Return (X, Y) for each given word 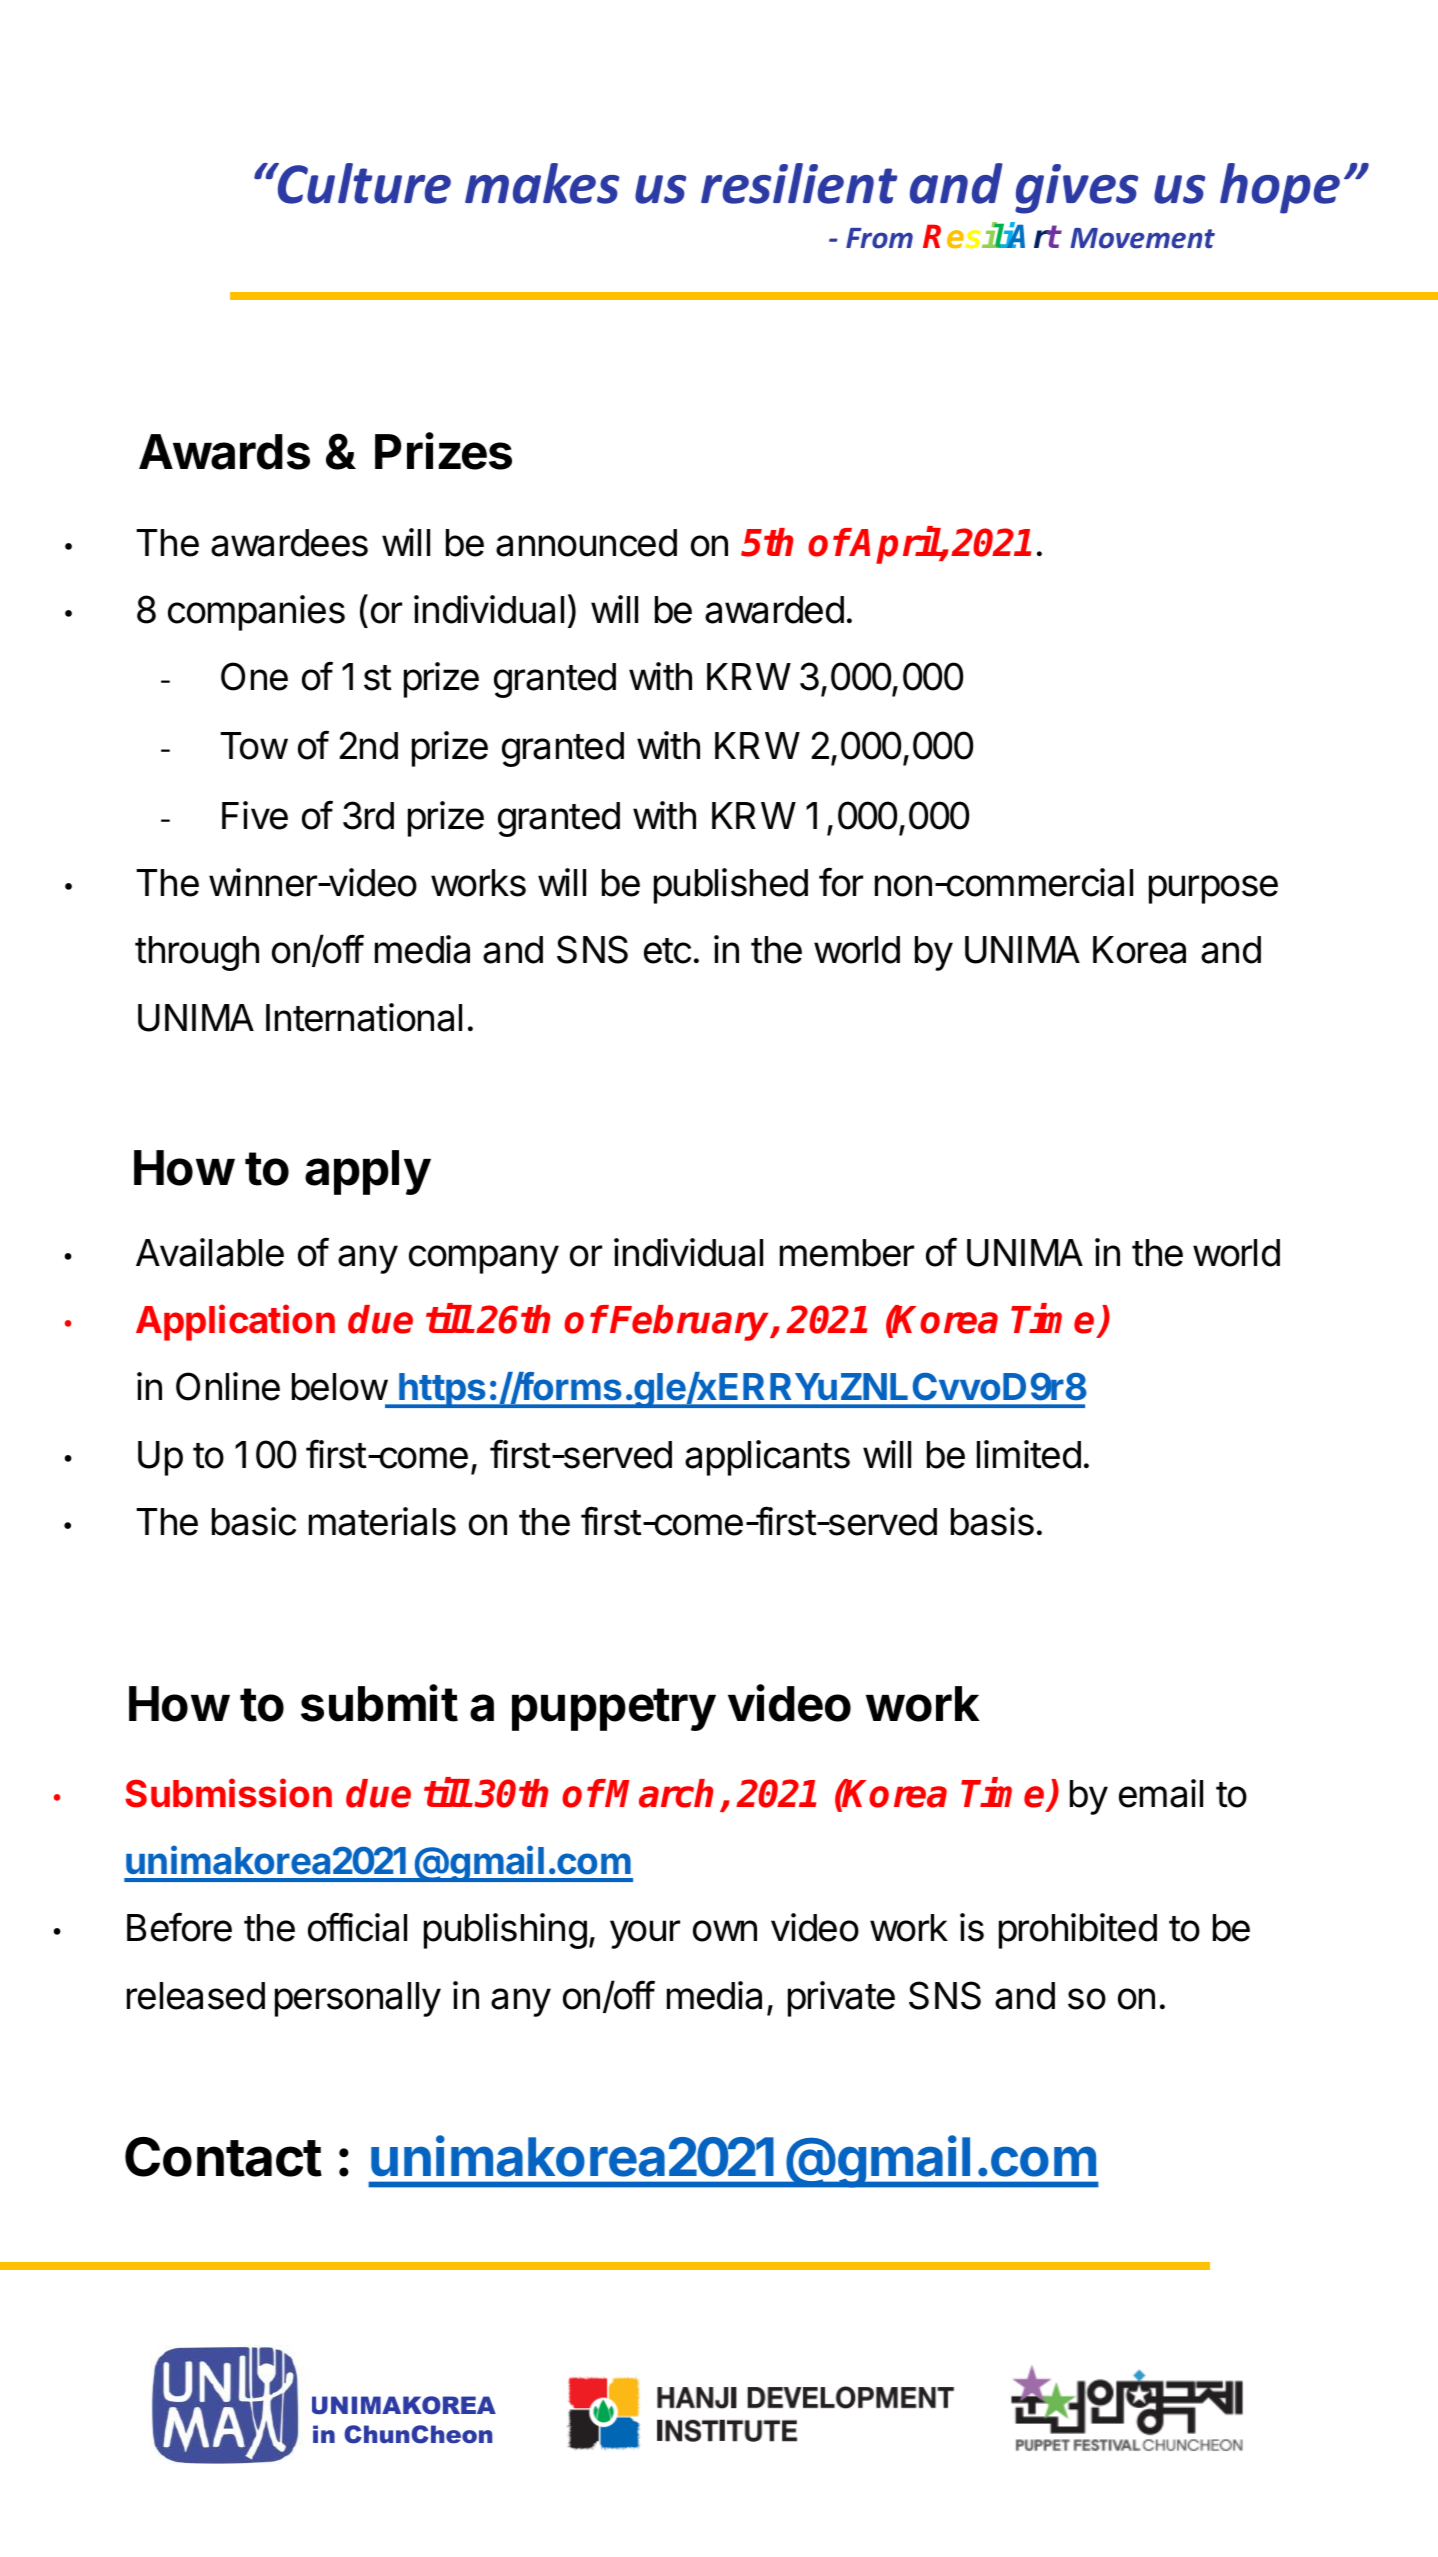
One (254, 676)
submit (379, 1703)
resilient (799, 183)
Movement (1142, 238)
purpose (1213, 889)
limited (1029, 1454)
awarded (774, 610)
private (841, 1999)
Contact (223, 2157)
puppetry (614, 1709)
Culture (363, 183)
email (1161, 1793)
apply (368, 1172)
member (847, 1253)
